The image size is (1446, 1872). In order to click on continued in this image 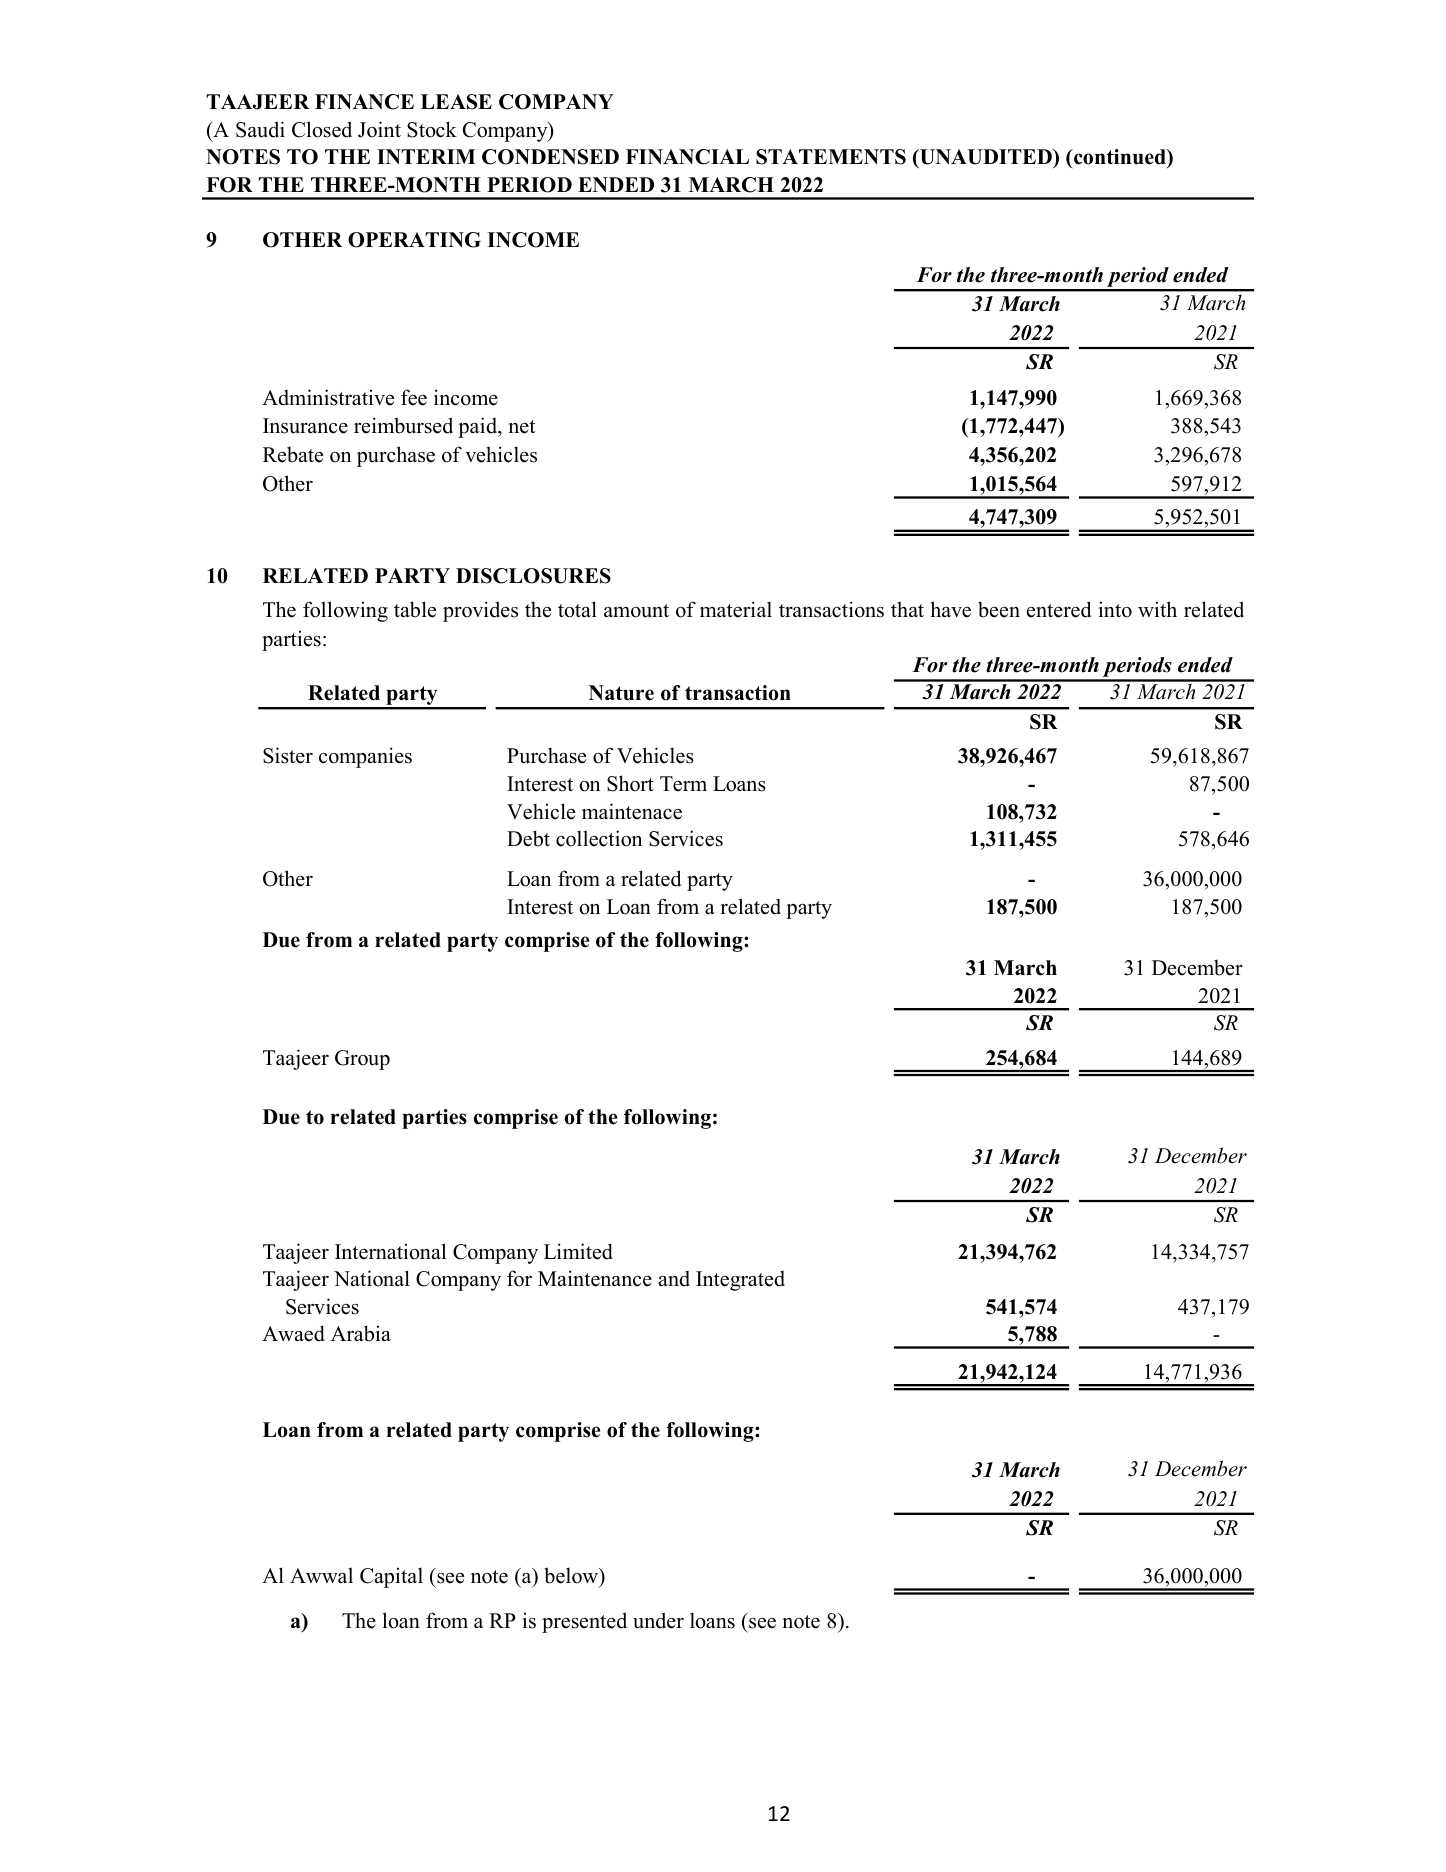, I will do `click(1120, 158)`.
